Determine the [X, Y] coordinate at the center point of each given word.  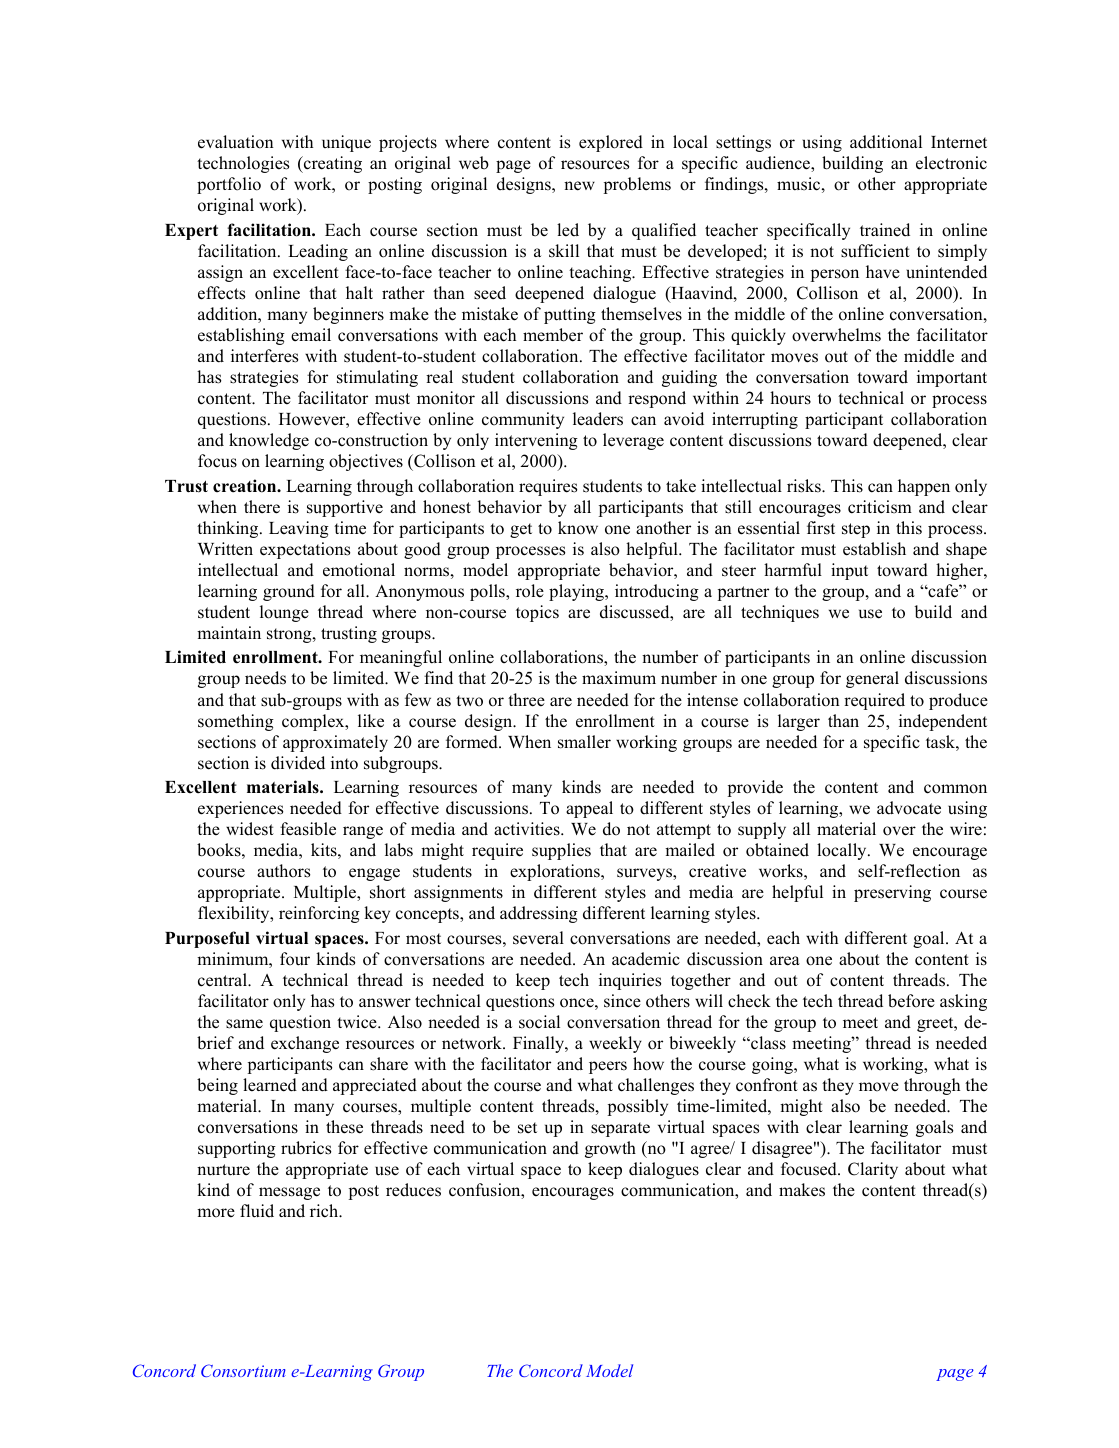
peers [608, 1067]
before [911, 1001]
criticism [880, 507]
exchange [305, 1044]
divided [298, 763]
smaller [584, 742]
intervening [536, 441]
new [579, 186]
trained [885, 230]
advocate [909, 808]
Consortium [243, 1370]
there [262, 507]
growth [610, 1149]
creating [332, 164]
